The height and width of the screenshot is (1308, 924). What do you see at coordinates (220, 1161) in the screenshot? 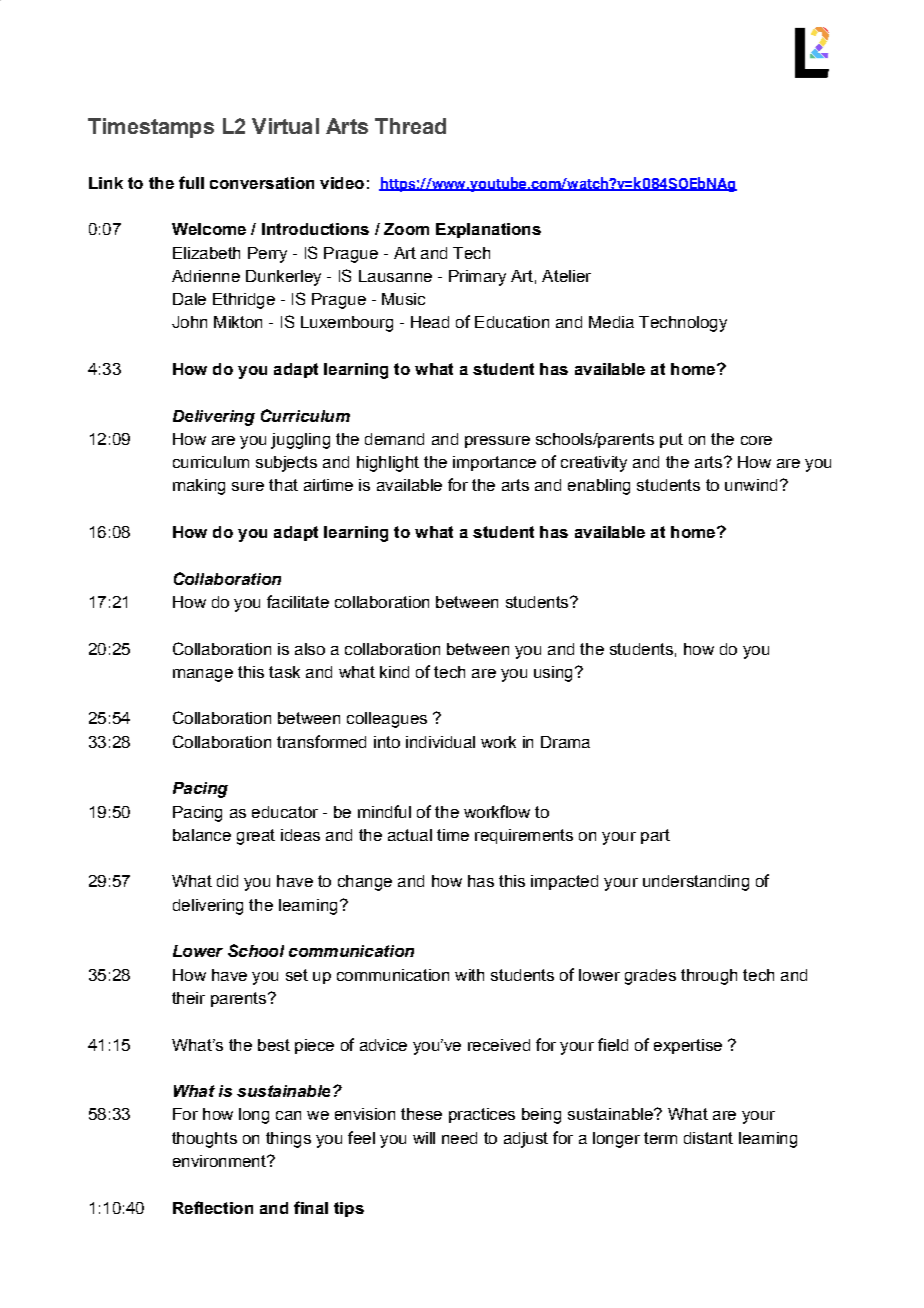
I see `environment` at bounding box center [220, 1161].
